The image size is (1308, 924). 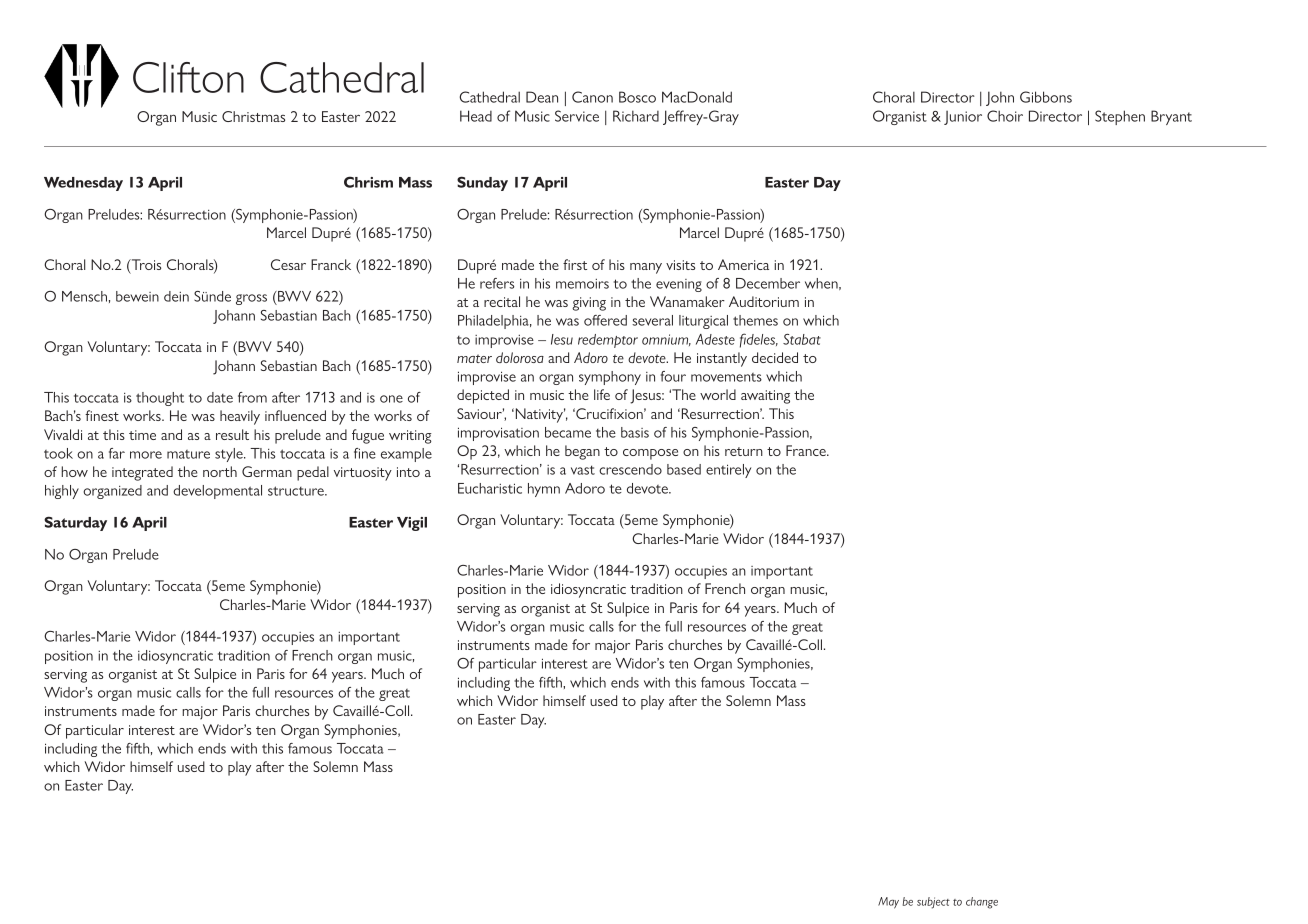 I want to click on life, so click(x=602, y=394).
